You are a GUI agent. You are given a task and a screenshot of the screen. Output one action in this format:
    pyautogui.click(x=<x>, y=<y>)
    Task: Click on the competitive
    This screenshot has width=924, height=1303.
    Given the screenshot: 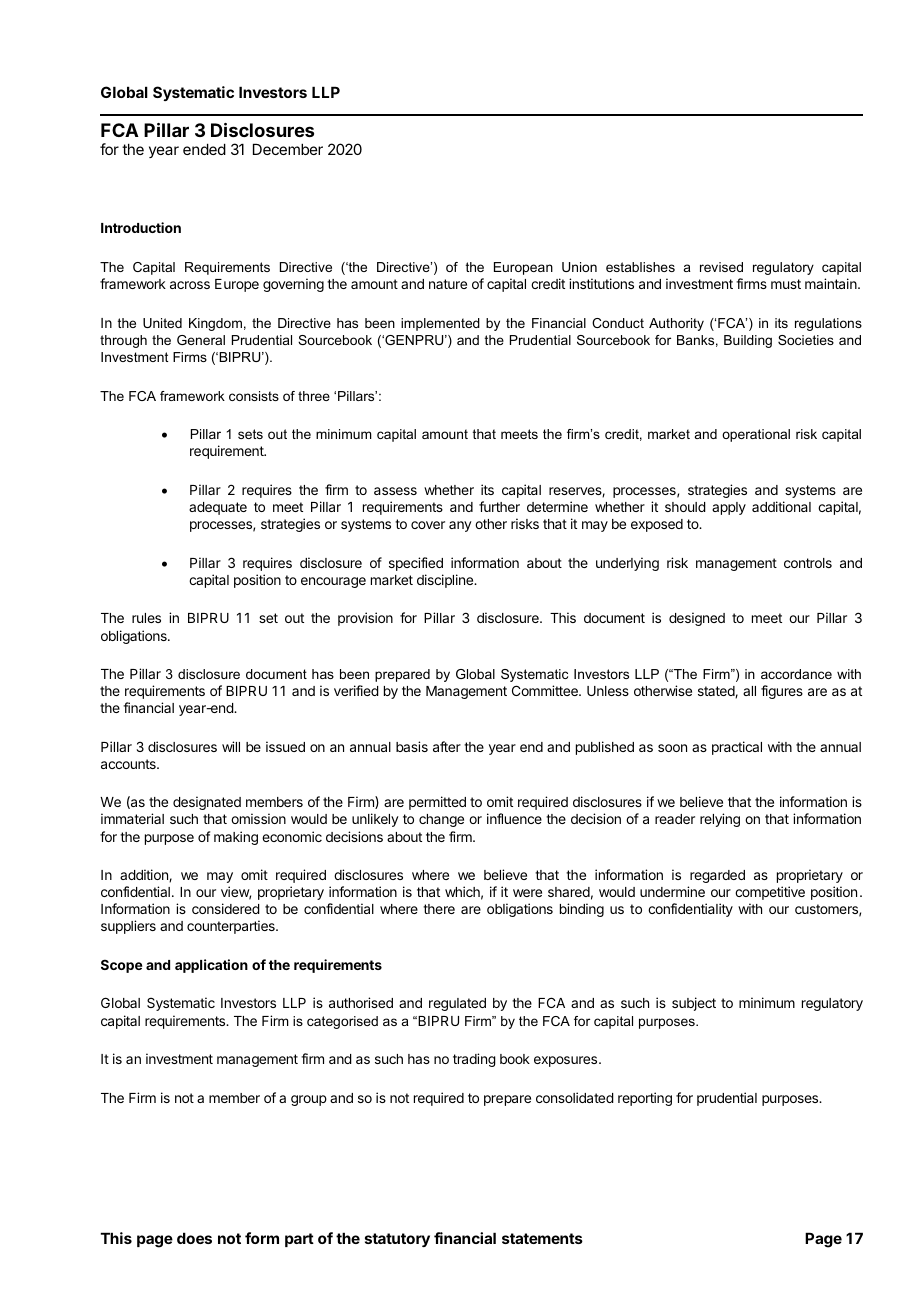 What is the action you would take?
    pyautogui.click(x=770, y=893)
